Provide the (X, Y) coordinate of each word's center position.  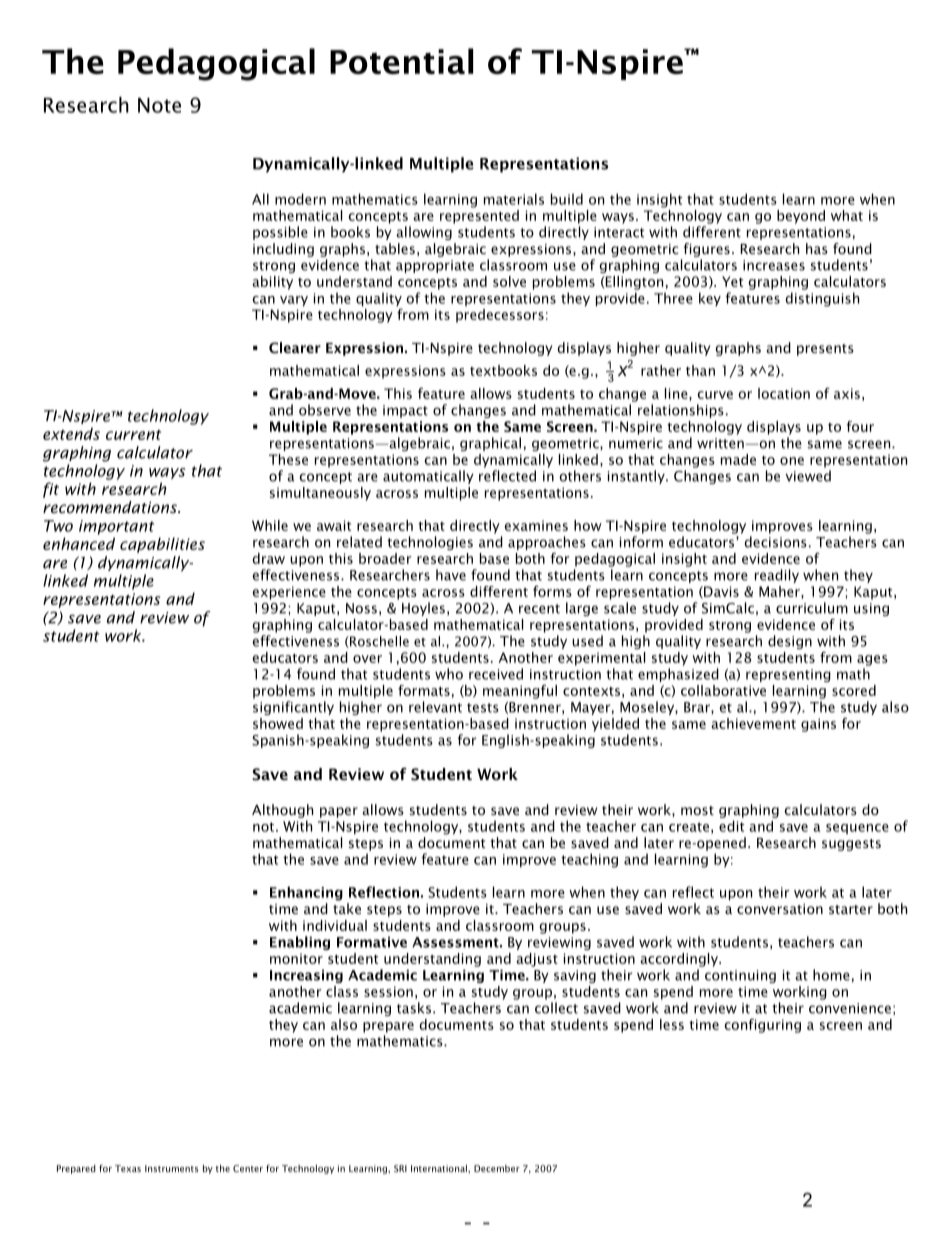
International (440, 1168)
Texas (128, 1168)
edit (731, 826)
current (133, 435)
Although (282, 811)
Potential (401, 61)
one (792, 461)
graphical (490, 444)
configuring (763, 1026)
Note (159, 105)
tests (483, 708)
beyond (801, 217)
